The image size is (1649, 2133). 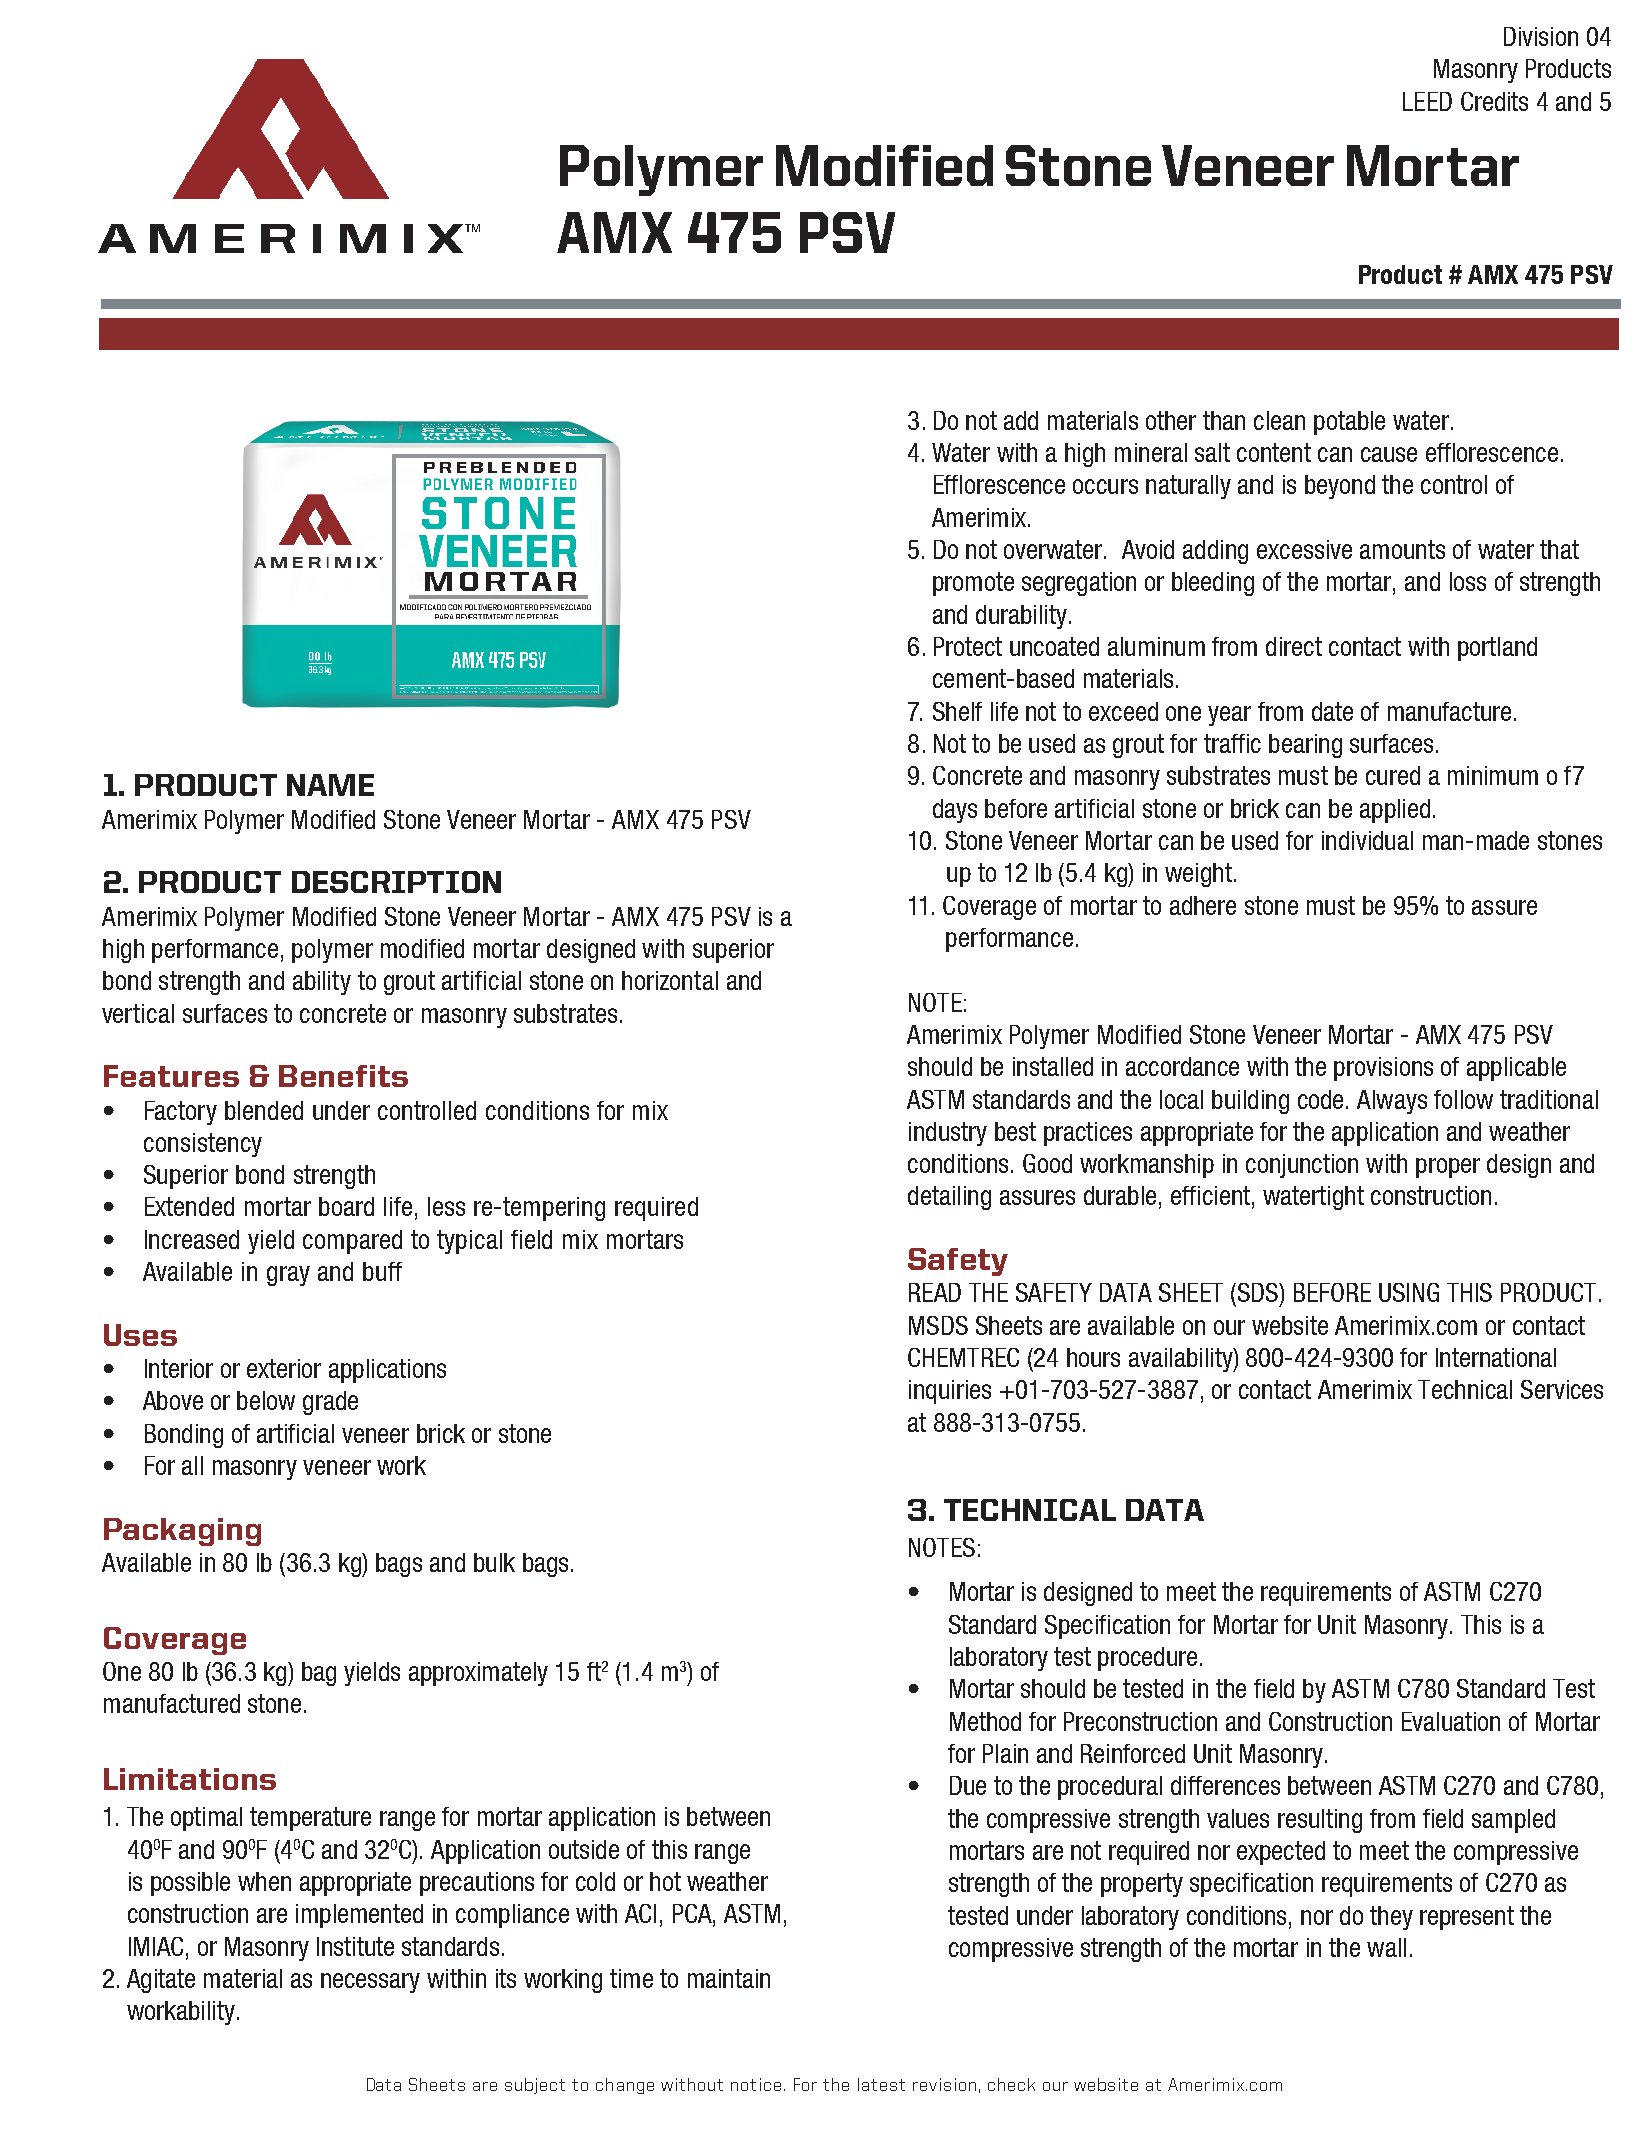 What do you see at coordinates (973, 584) in the document?
I see `promote` at bounding box center [973, 584].
